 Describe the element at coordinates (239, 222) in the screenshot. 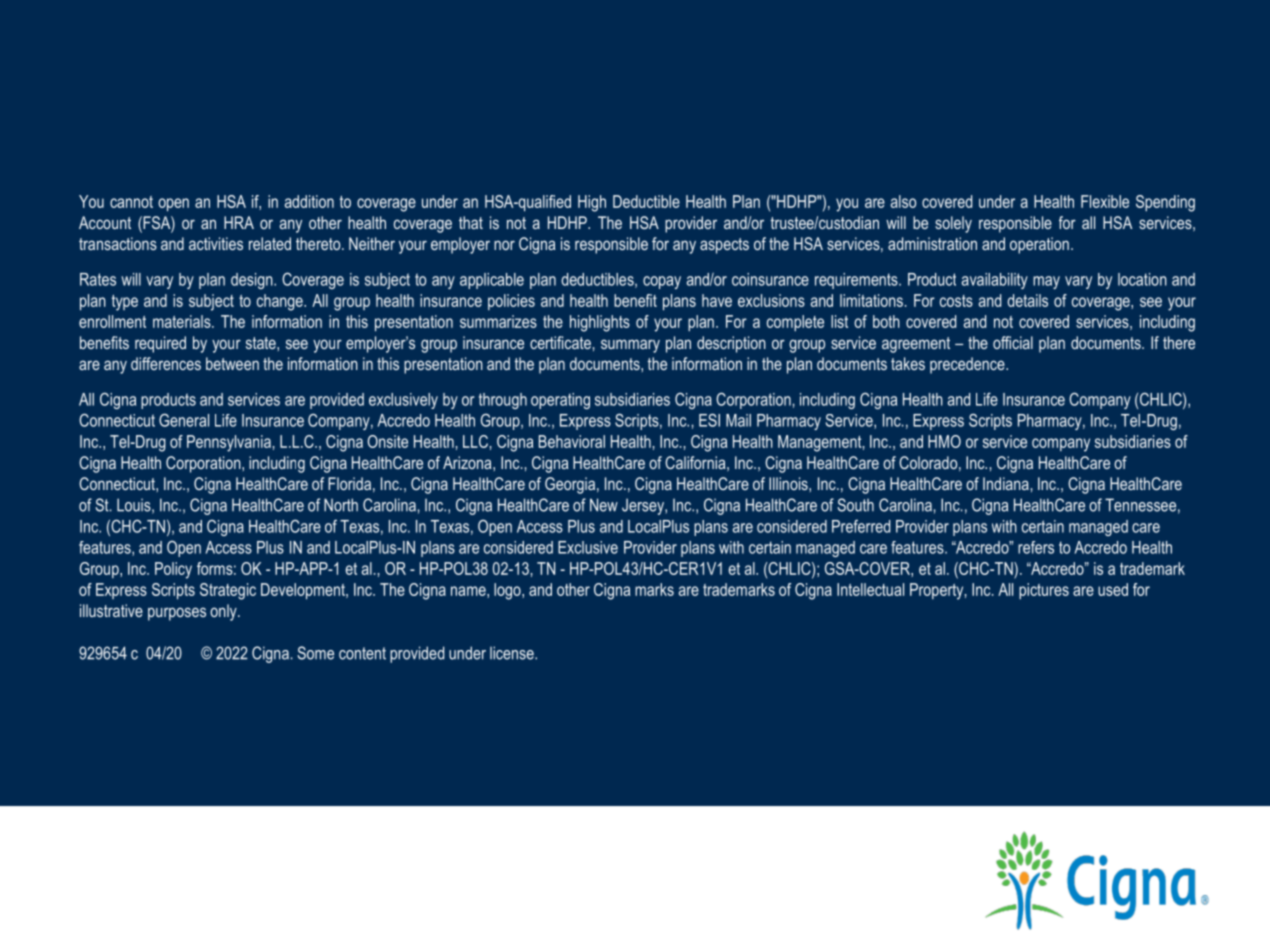

I see `HRA` at that location.
